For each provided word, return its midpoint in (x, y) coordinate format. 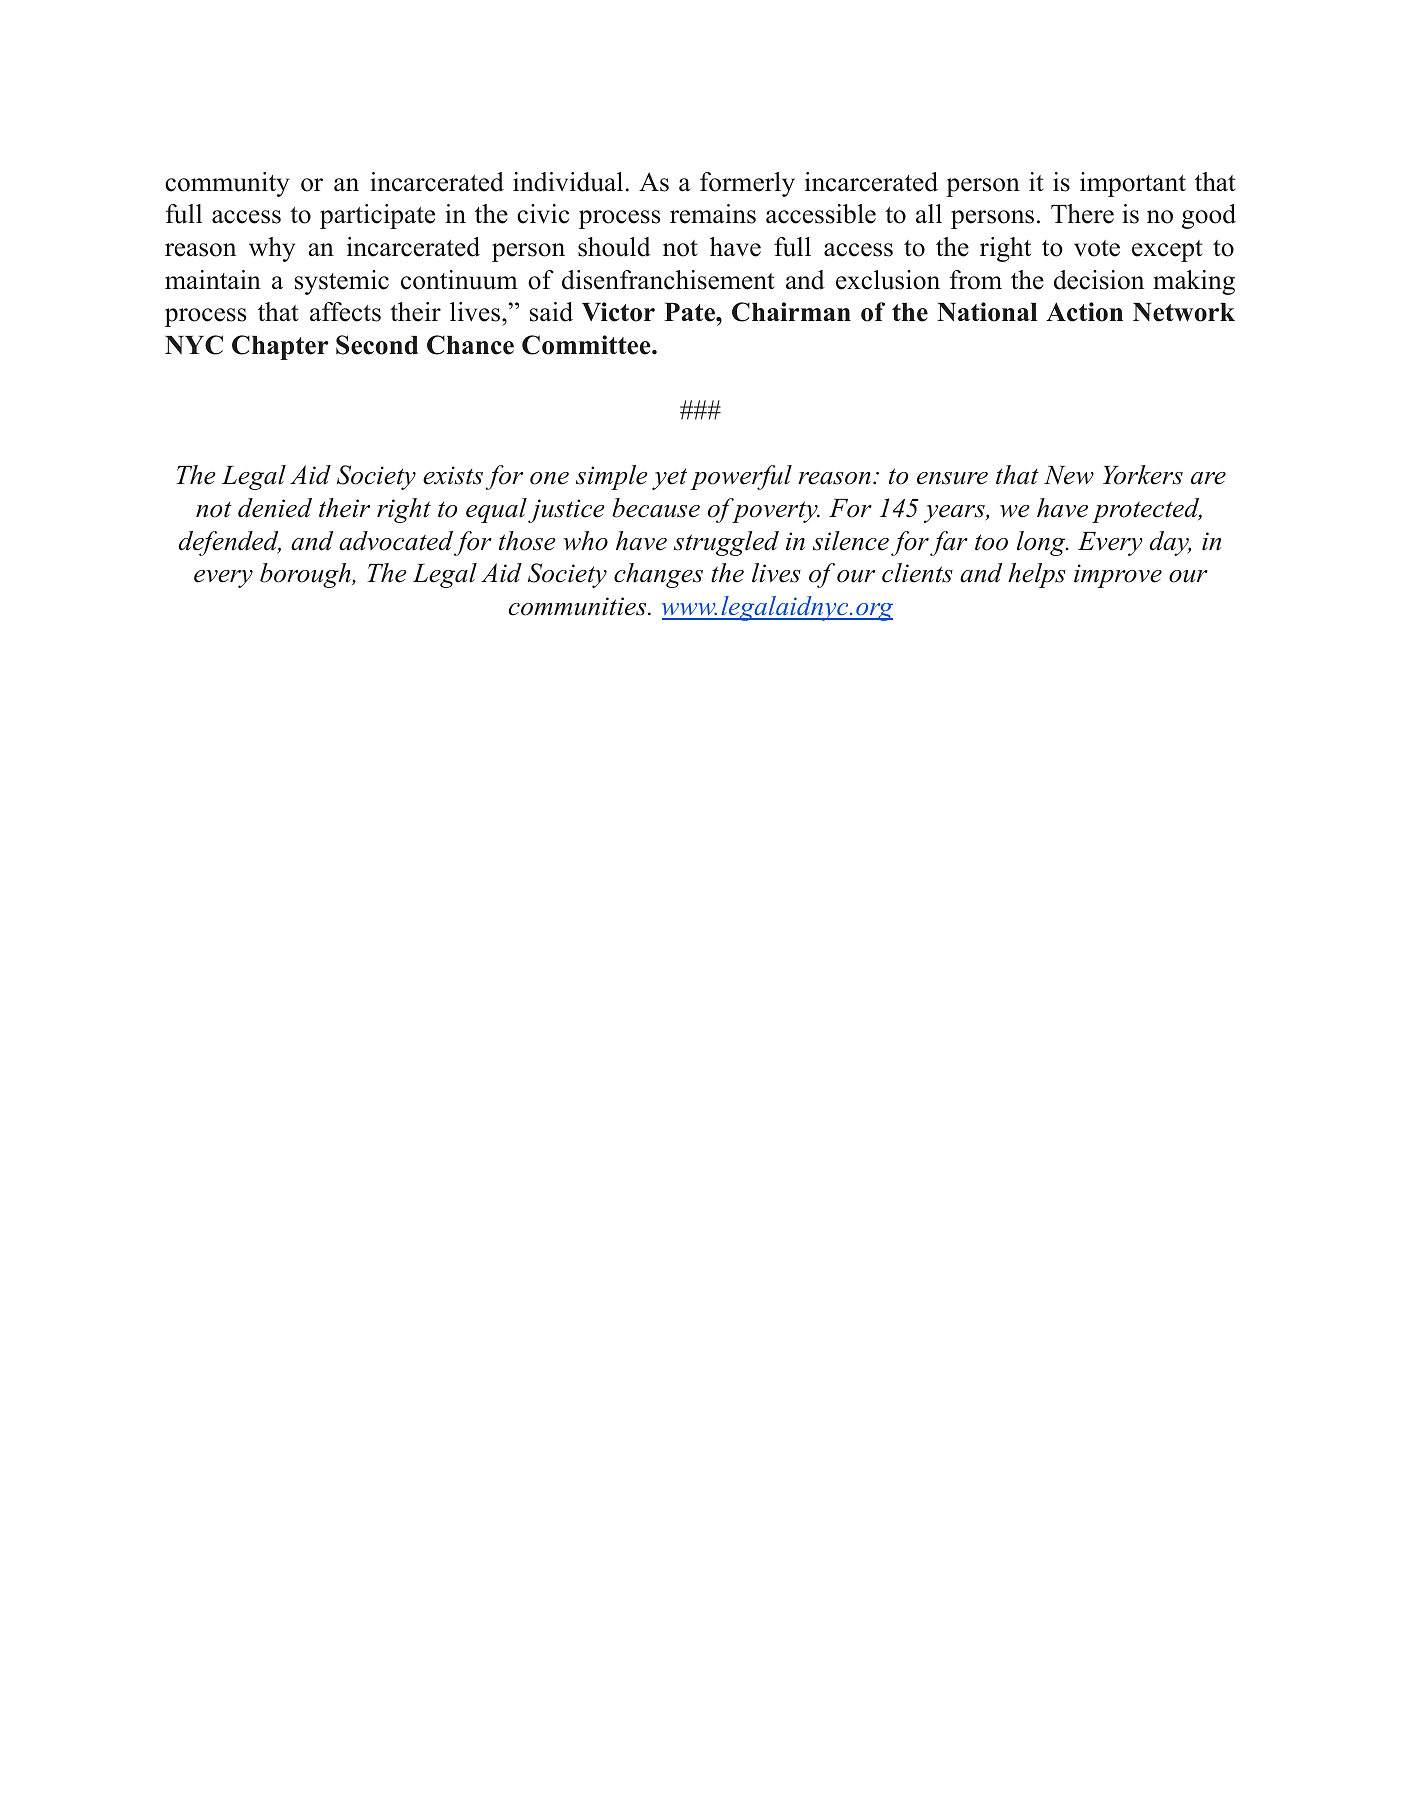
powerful (741, 477)
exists (453, 475)
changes (658, 575)
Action (1084, 312)
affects (345, 312)
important (1133, 184)
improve (1118, 576)
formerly (747, 184)
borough (306, 575)
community (227, 184)
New (1069, 475)
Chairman (791, 312)
